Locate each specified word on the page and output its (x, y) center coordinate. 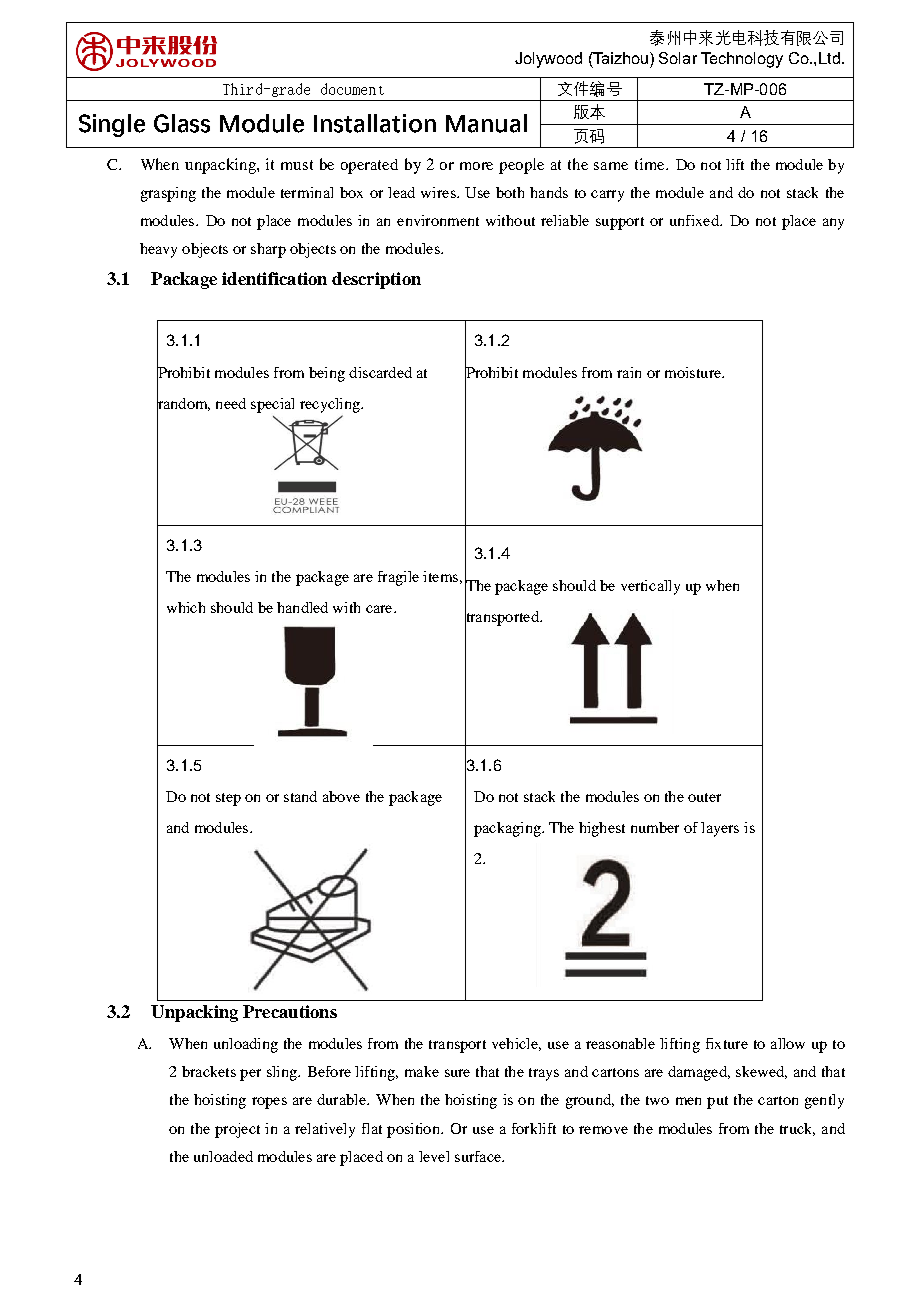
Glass (182, 123)
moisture (694, 372)
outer (704, 797)
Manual (486, 123)
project (237, 1130)
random (183, 403)
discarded (380, 372)
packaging (508, 829)
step (228, 799)
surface (479, 1156)
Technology (742, 60)
